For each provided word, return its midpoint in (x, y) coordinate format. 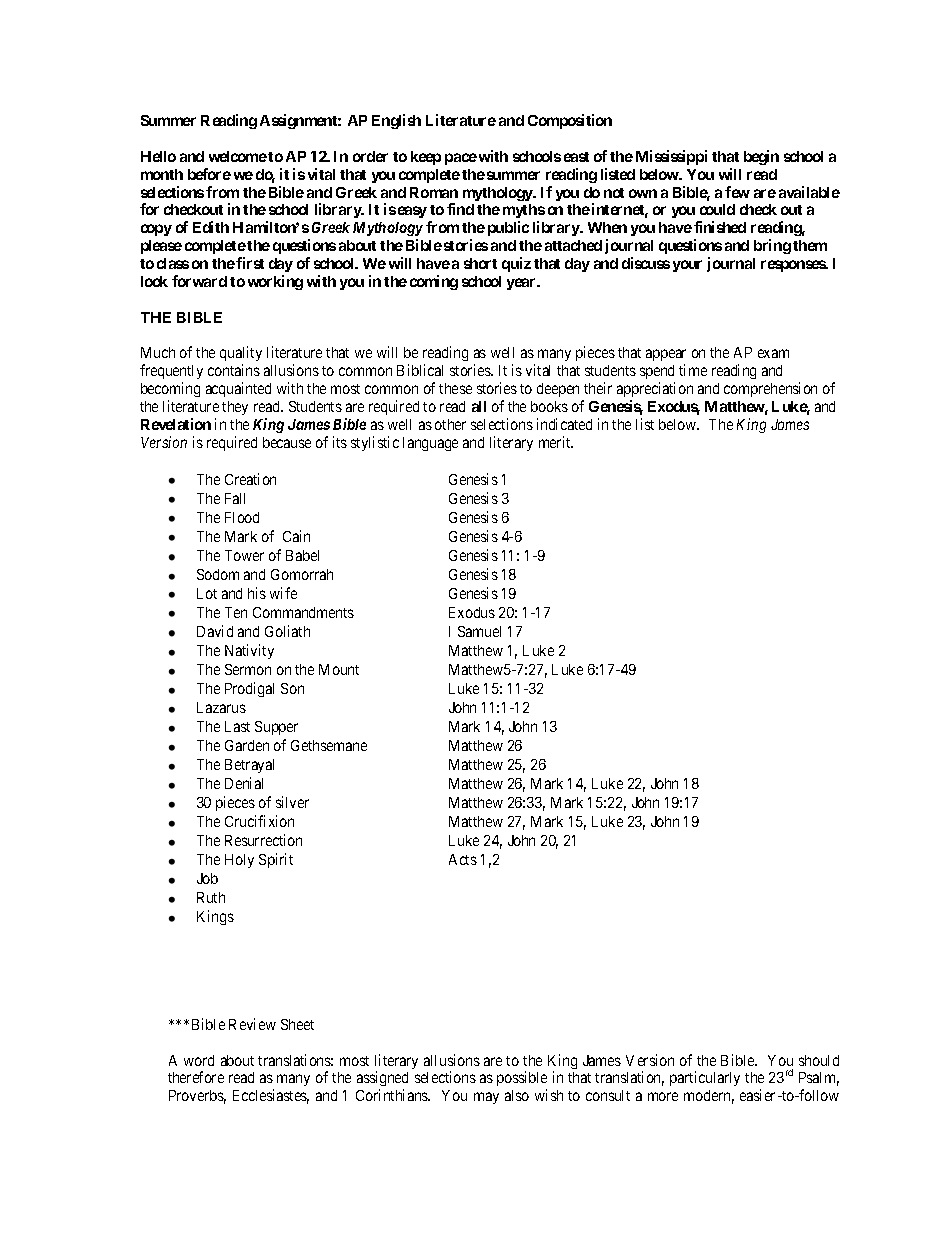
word (199, 1060)
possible (522, 1080)
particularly (705, 1078)
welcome (238, 156)
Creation (250, 479)
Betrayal (249, 766)
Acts (463, 859)
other (450, 424)
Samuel (479, 631)
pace (461, 159)
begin (761, 157)
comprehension (770, 389)
